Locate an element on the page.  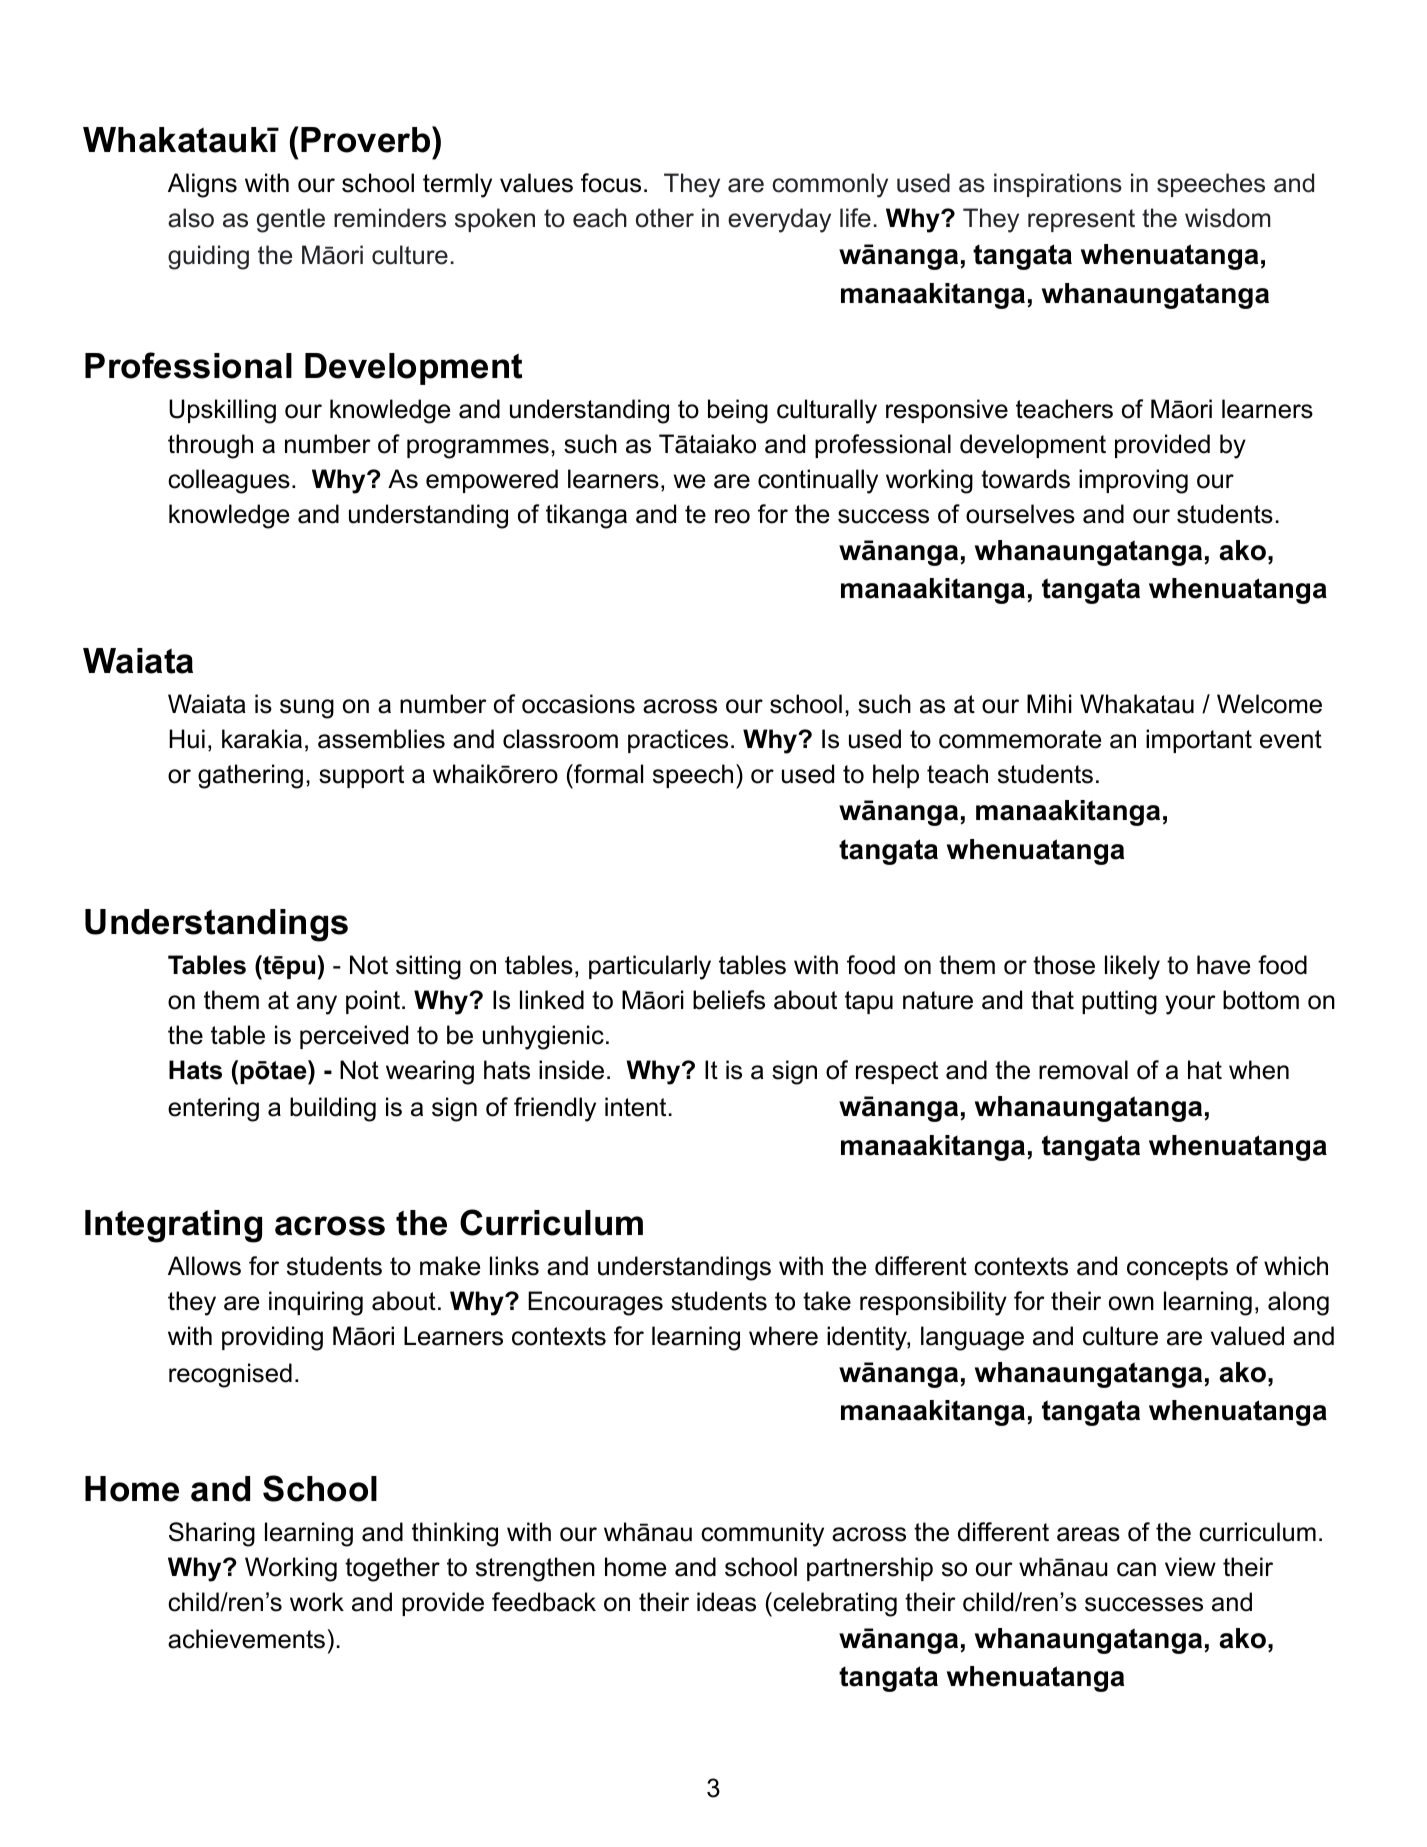
wisdom is located at coordinates (1228, 218).
